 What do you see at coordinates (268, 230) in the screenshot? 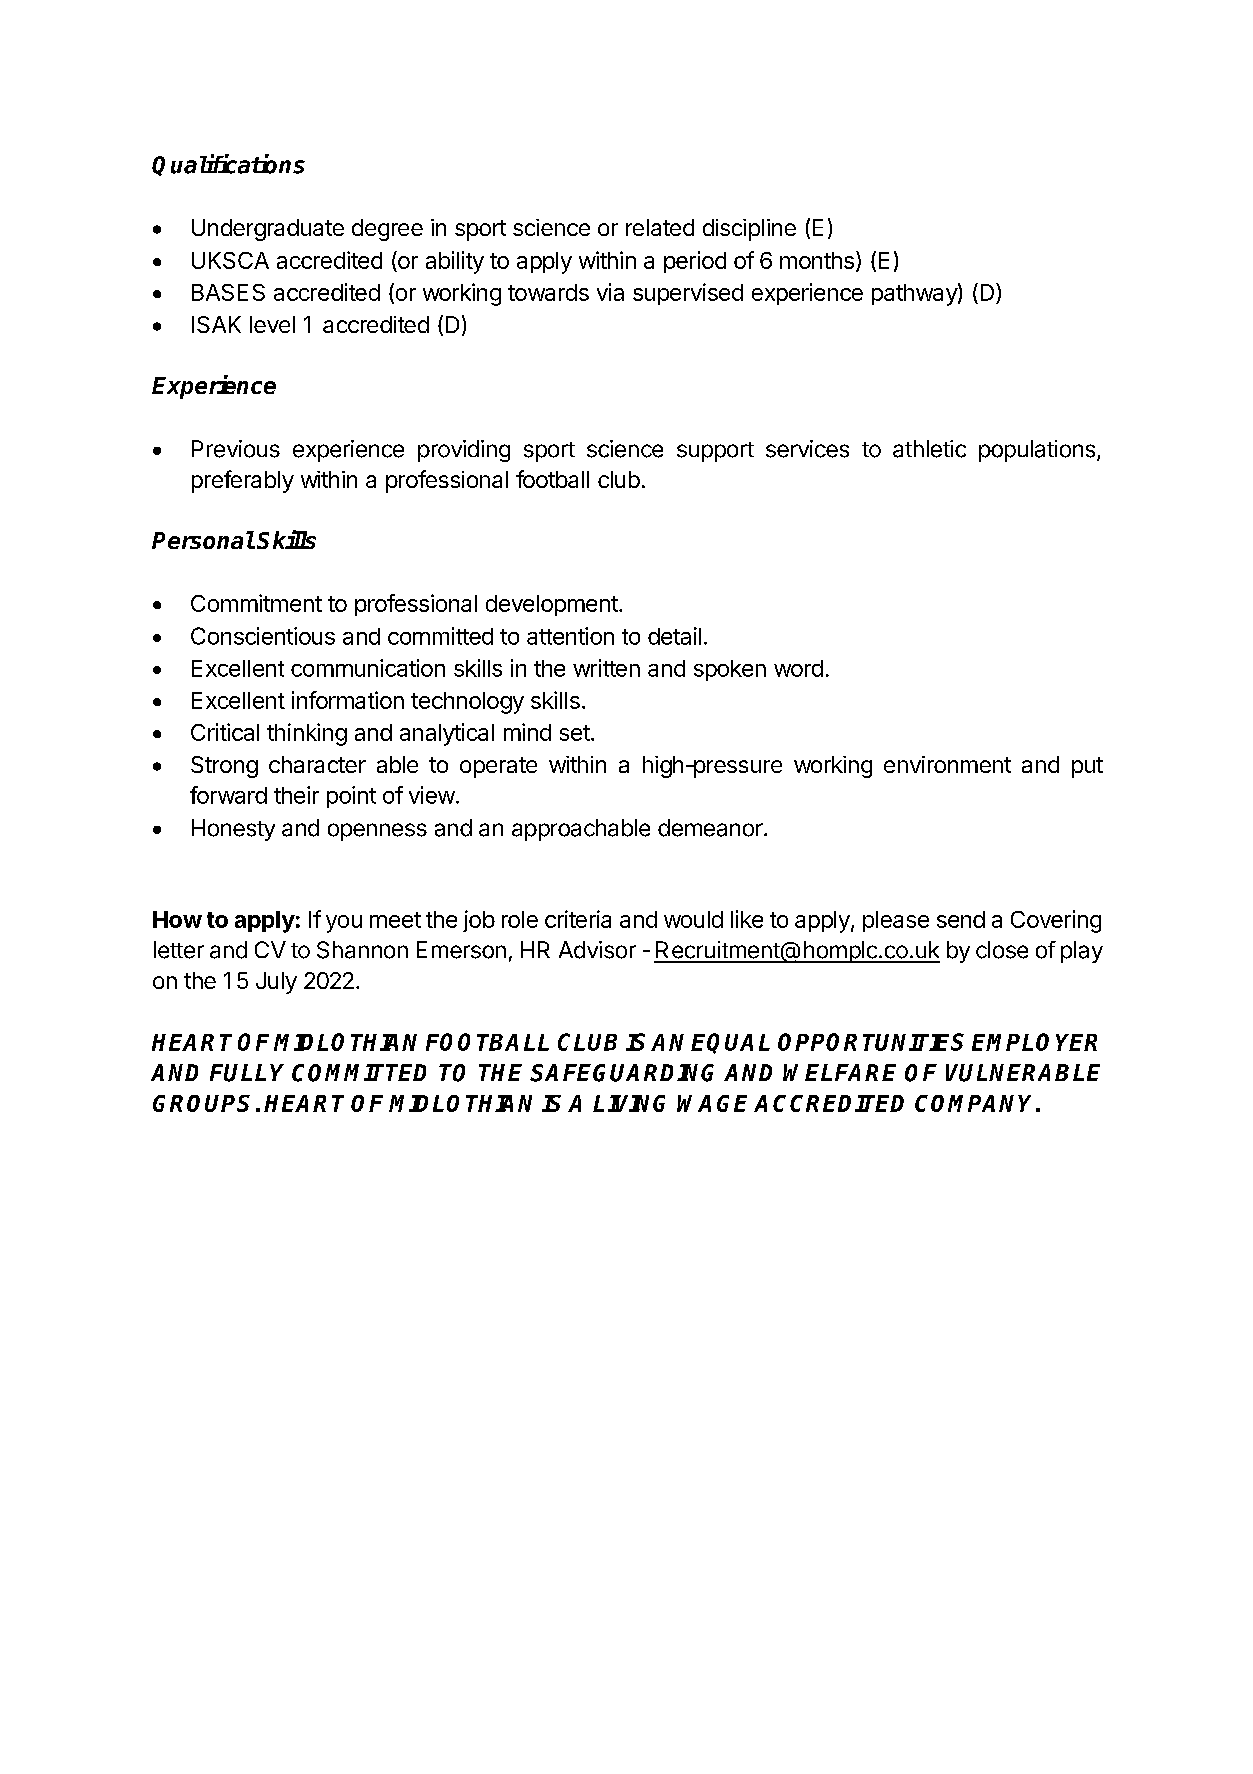
I see `Undergraduate` at bounding box center [268, 230].
